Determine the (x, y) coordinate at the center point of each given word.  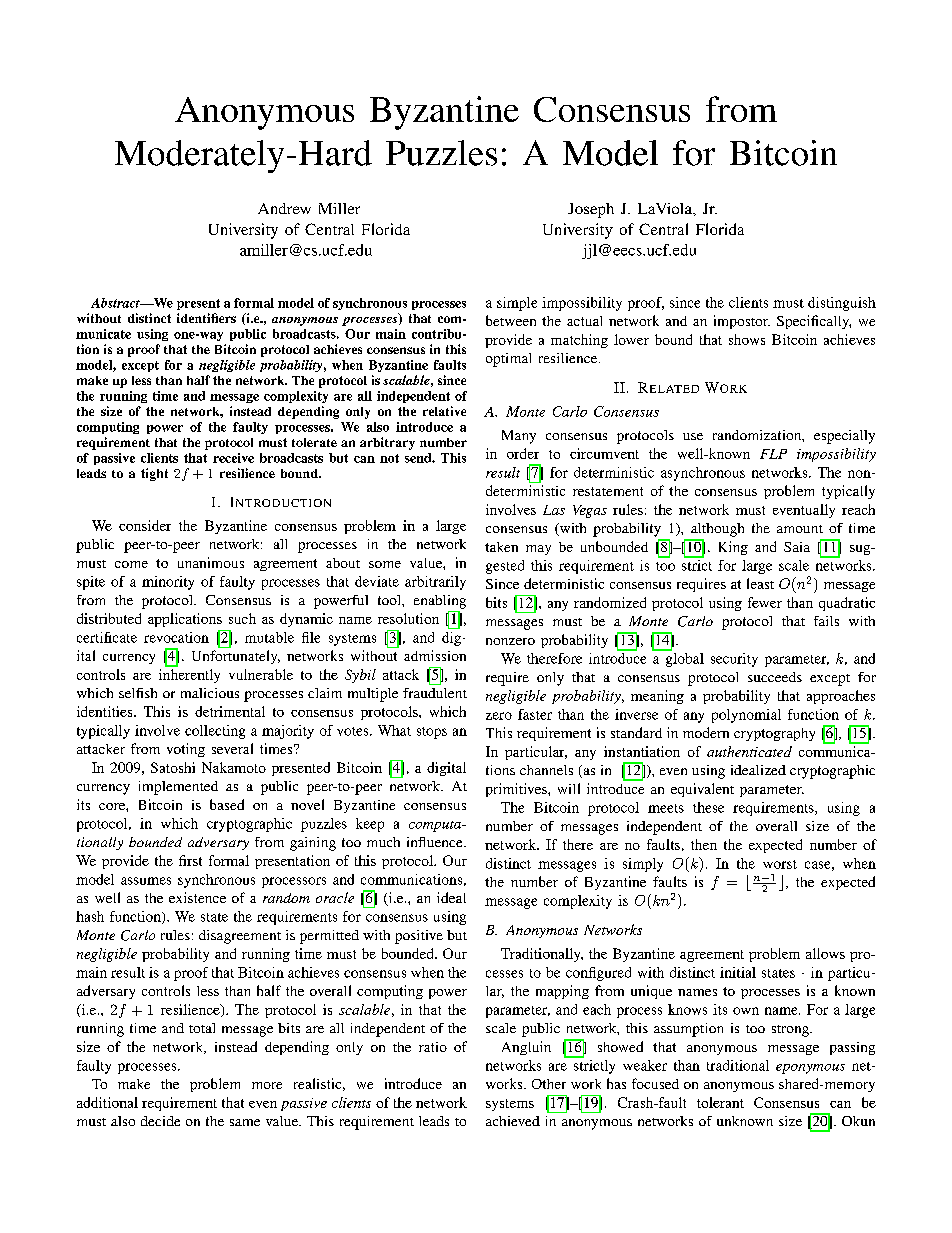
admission (435, 655)
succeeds (775, 677)
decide (160, 1121)
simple (517, 304)
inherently (189, 676)
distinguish (842, 304)
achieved (513, 1121)
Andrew (284, 208)
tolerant (720, 1102)
